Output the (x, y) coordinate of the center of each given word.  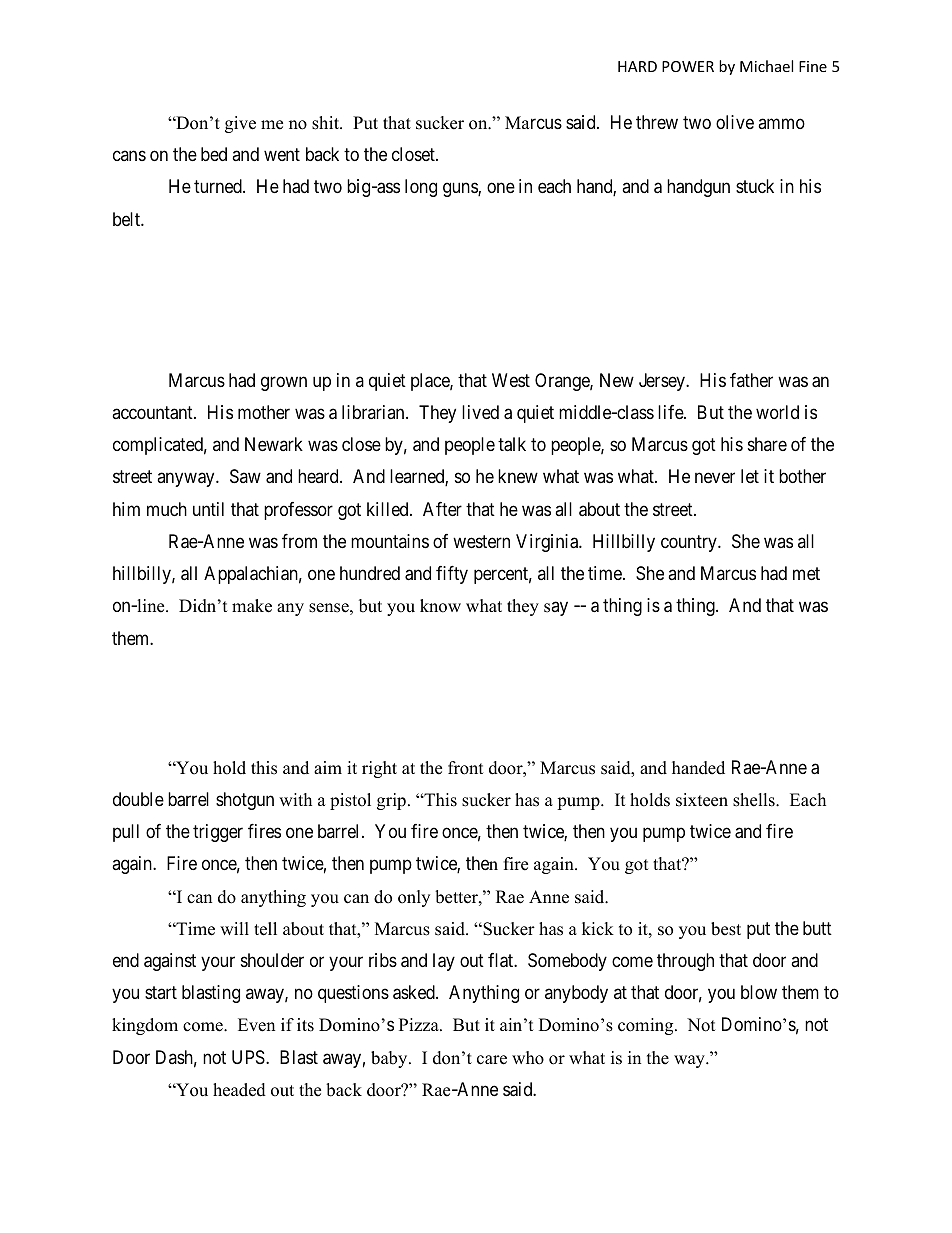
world (777, 412)
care (492, 1060)
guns (461, 190)
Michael (766, 66)
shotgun (245, 801)
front (466, 768)
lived (480, 412)
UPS (249, 1057)
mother (264, 412)
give (240, 124)
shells (755, 800)
